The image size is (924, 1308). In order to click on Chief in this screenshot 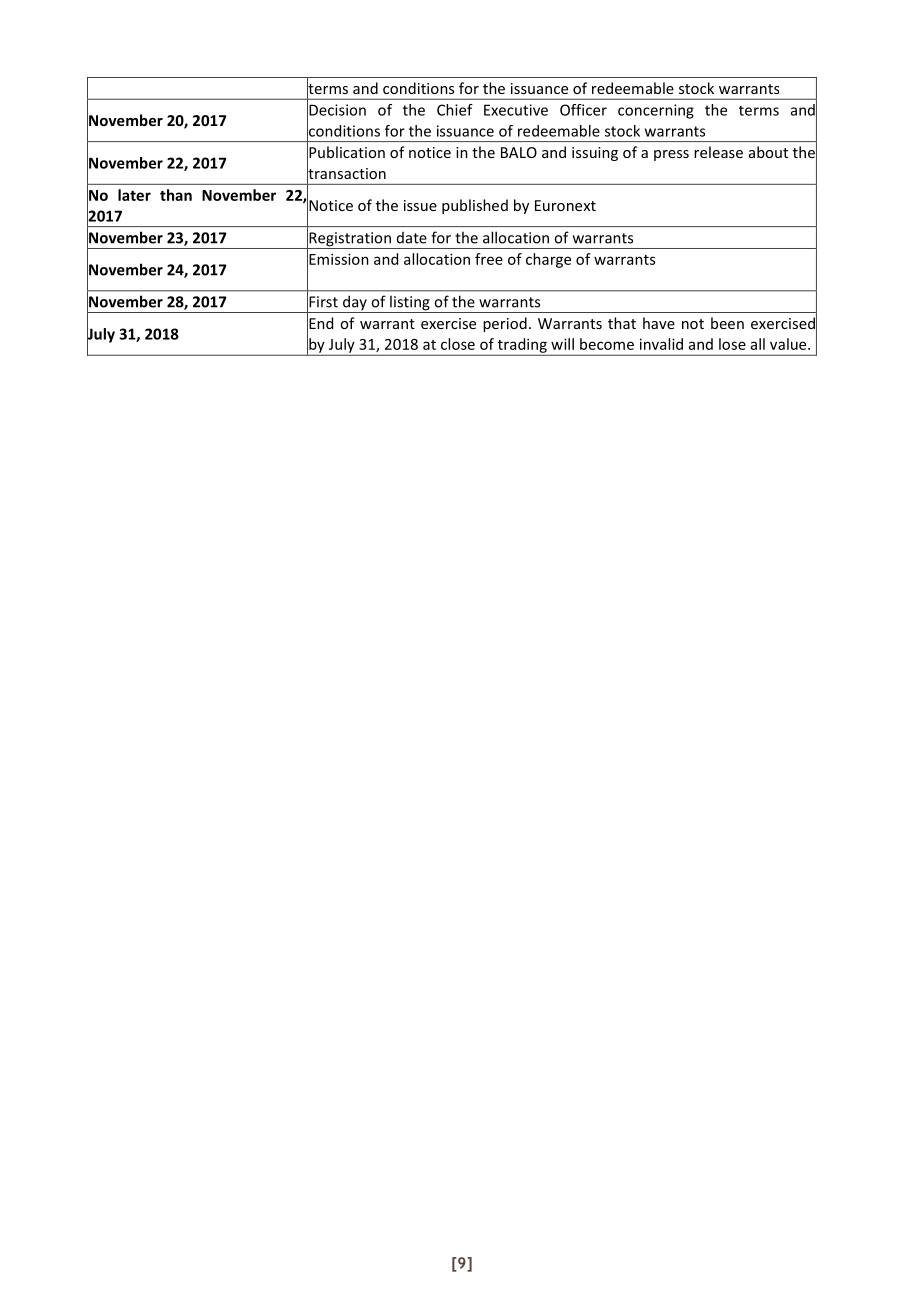, I will do `click(455, 110)`.
